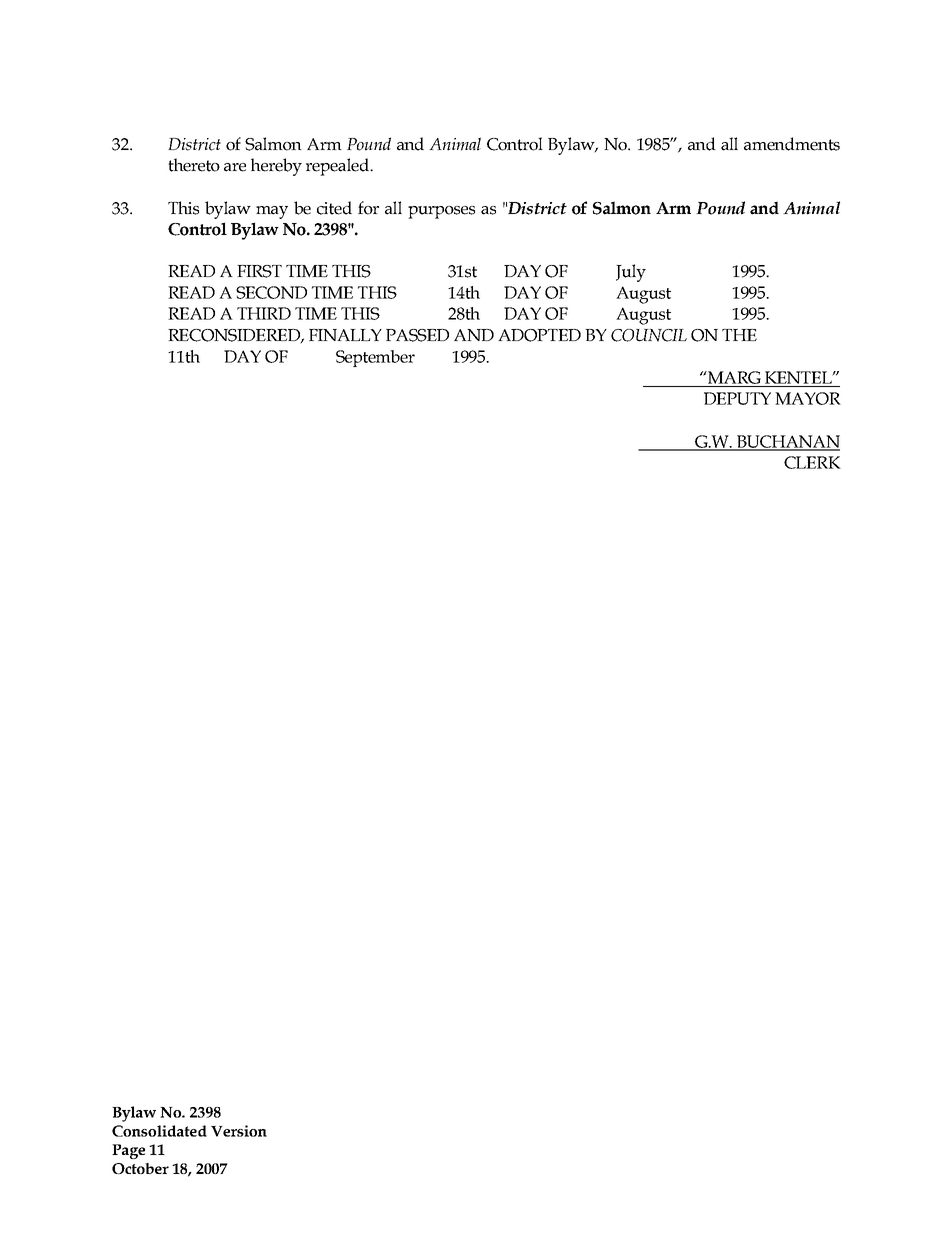  I want to click on PASSED, so click(417, 335).
